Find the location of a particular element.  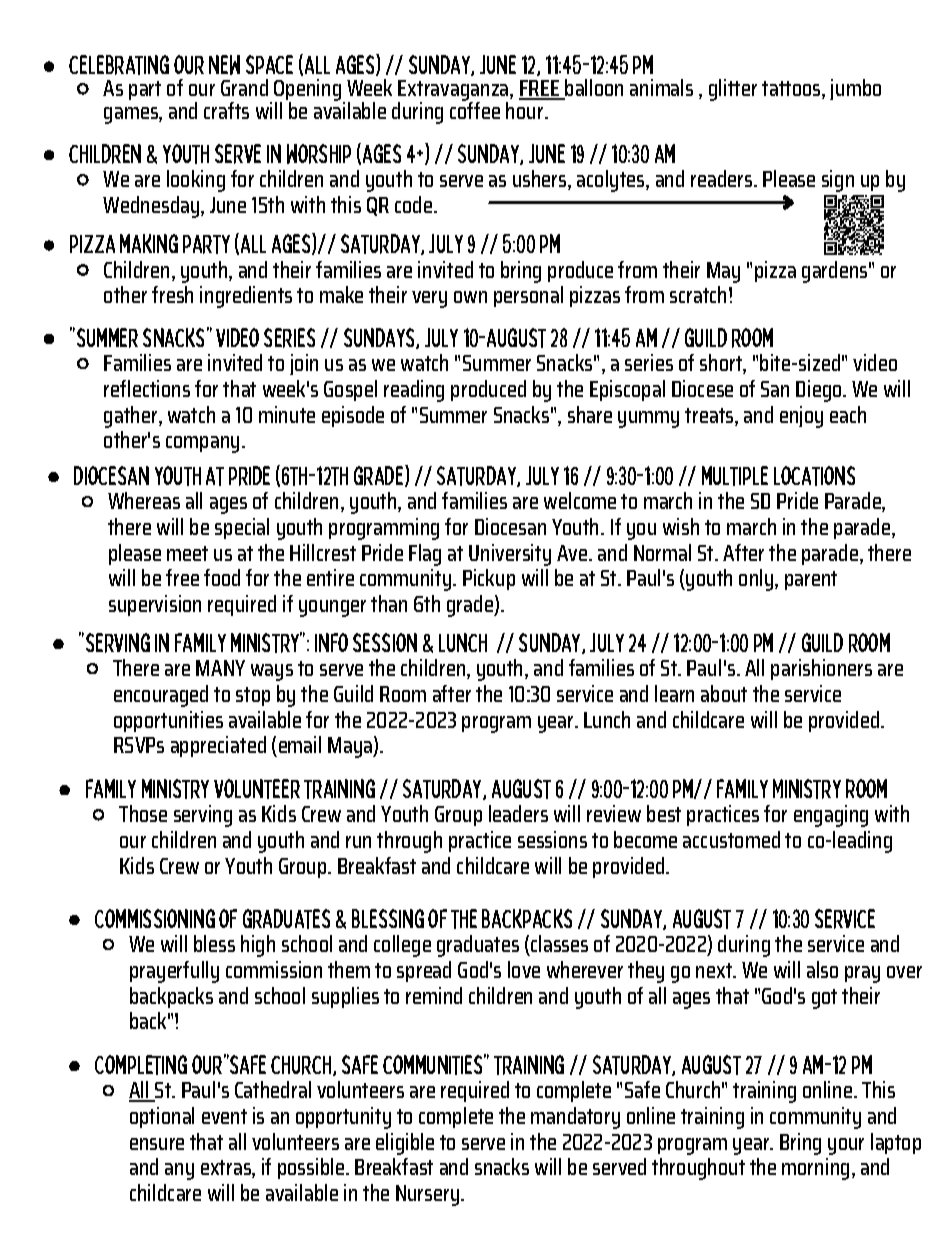

crafts is located at coordinates (226, 110).
